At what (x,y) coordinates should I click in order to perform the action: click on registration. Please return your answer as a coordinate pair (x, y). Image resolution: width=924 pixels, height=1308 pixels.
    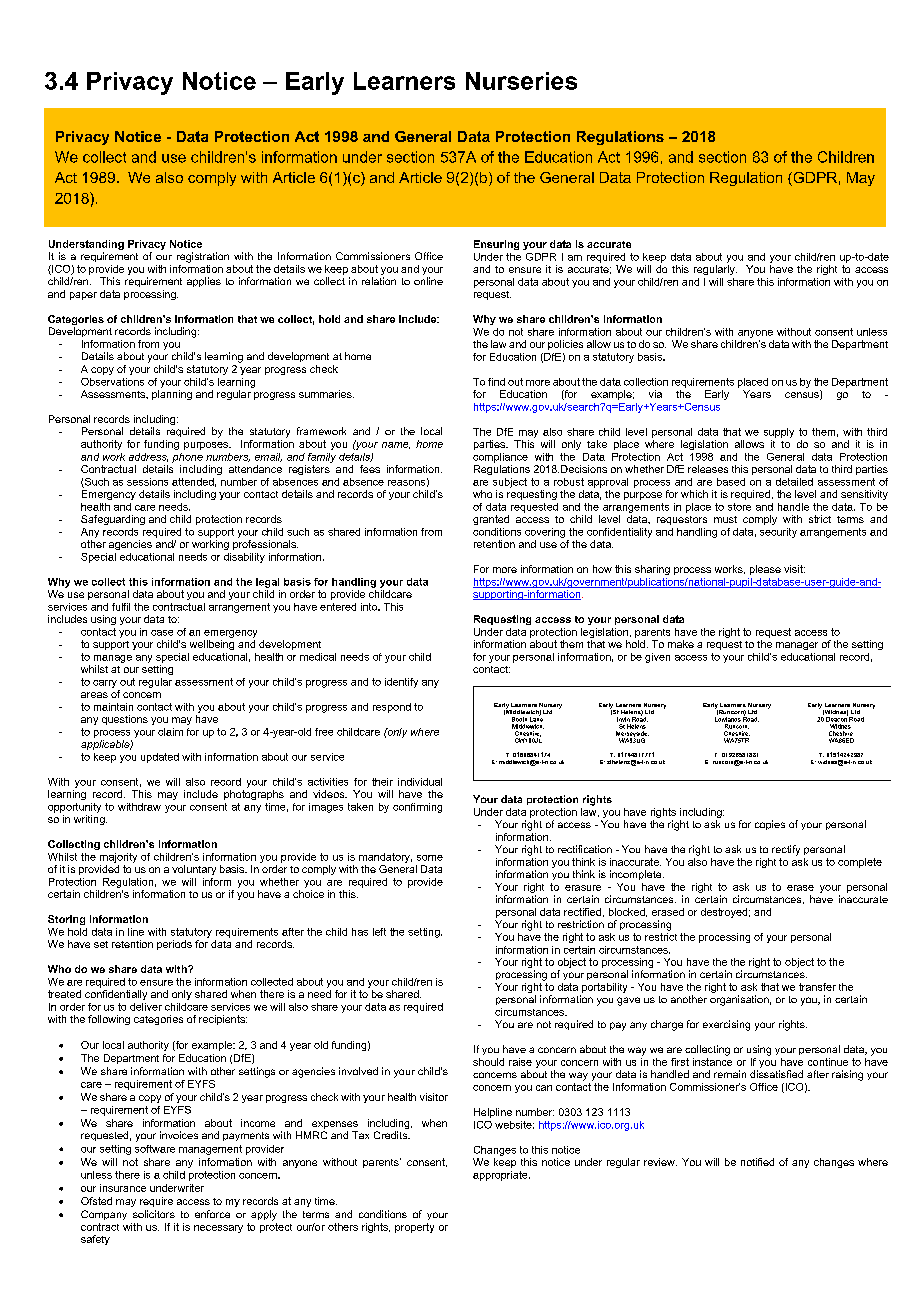
    Looking at the image, I should click on (203, 257).
